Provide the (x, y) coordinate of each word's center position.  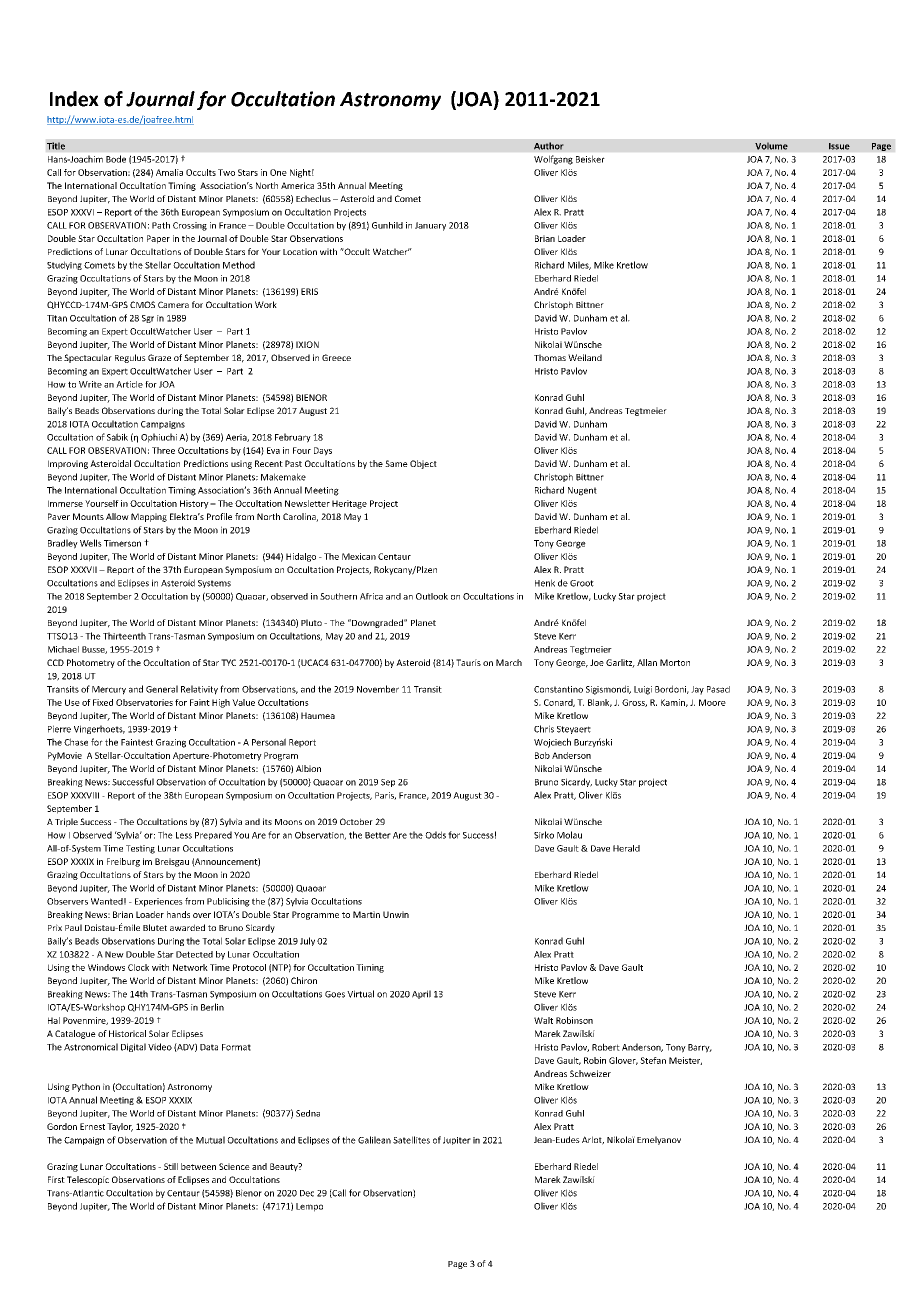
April (421, 994)
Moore (712, 702)
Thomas (550, 357)
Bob (542, 755)
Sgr (148, 319)
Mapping (149, 517)
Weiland (585, 357)
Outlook (432, 596)
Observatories (144, 702)
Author (549, 146)
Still (171, 1166)
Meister (685, 1061)
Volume (771, 146)
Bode (116, 159)
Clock (138, 967)
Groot (582, 583)
